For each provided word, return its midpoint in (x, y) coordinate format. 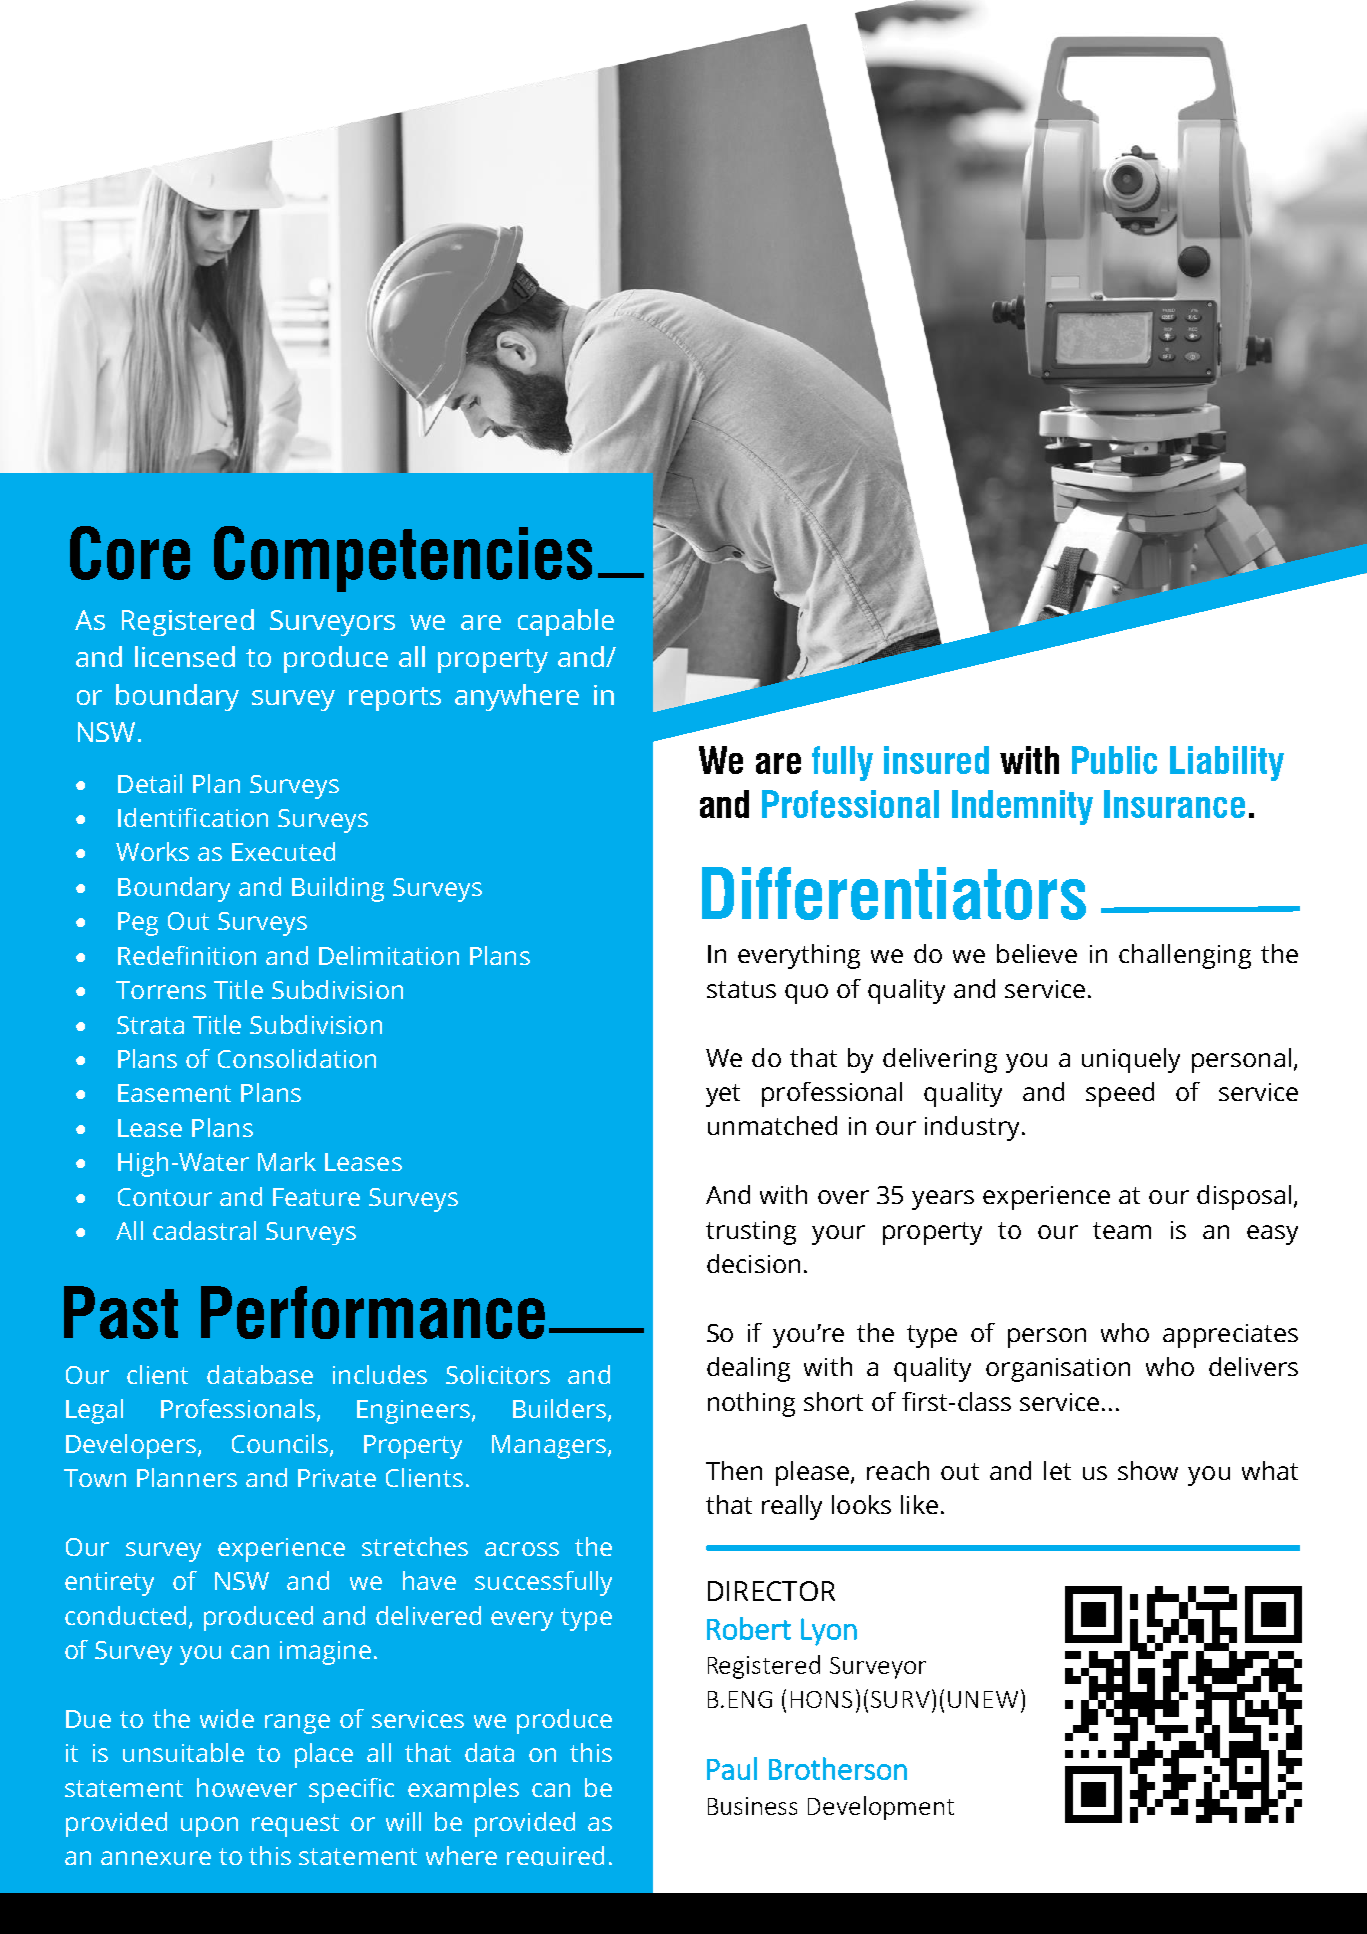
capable (566, 622)
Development (881, 1808)
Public (1114, 760)
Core (130, 553)
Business (752, 1806)
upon (209, 1827)
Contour (165, 1197)
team (1122, 1230)
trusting (751, 1233)
